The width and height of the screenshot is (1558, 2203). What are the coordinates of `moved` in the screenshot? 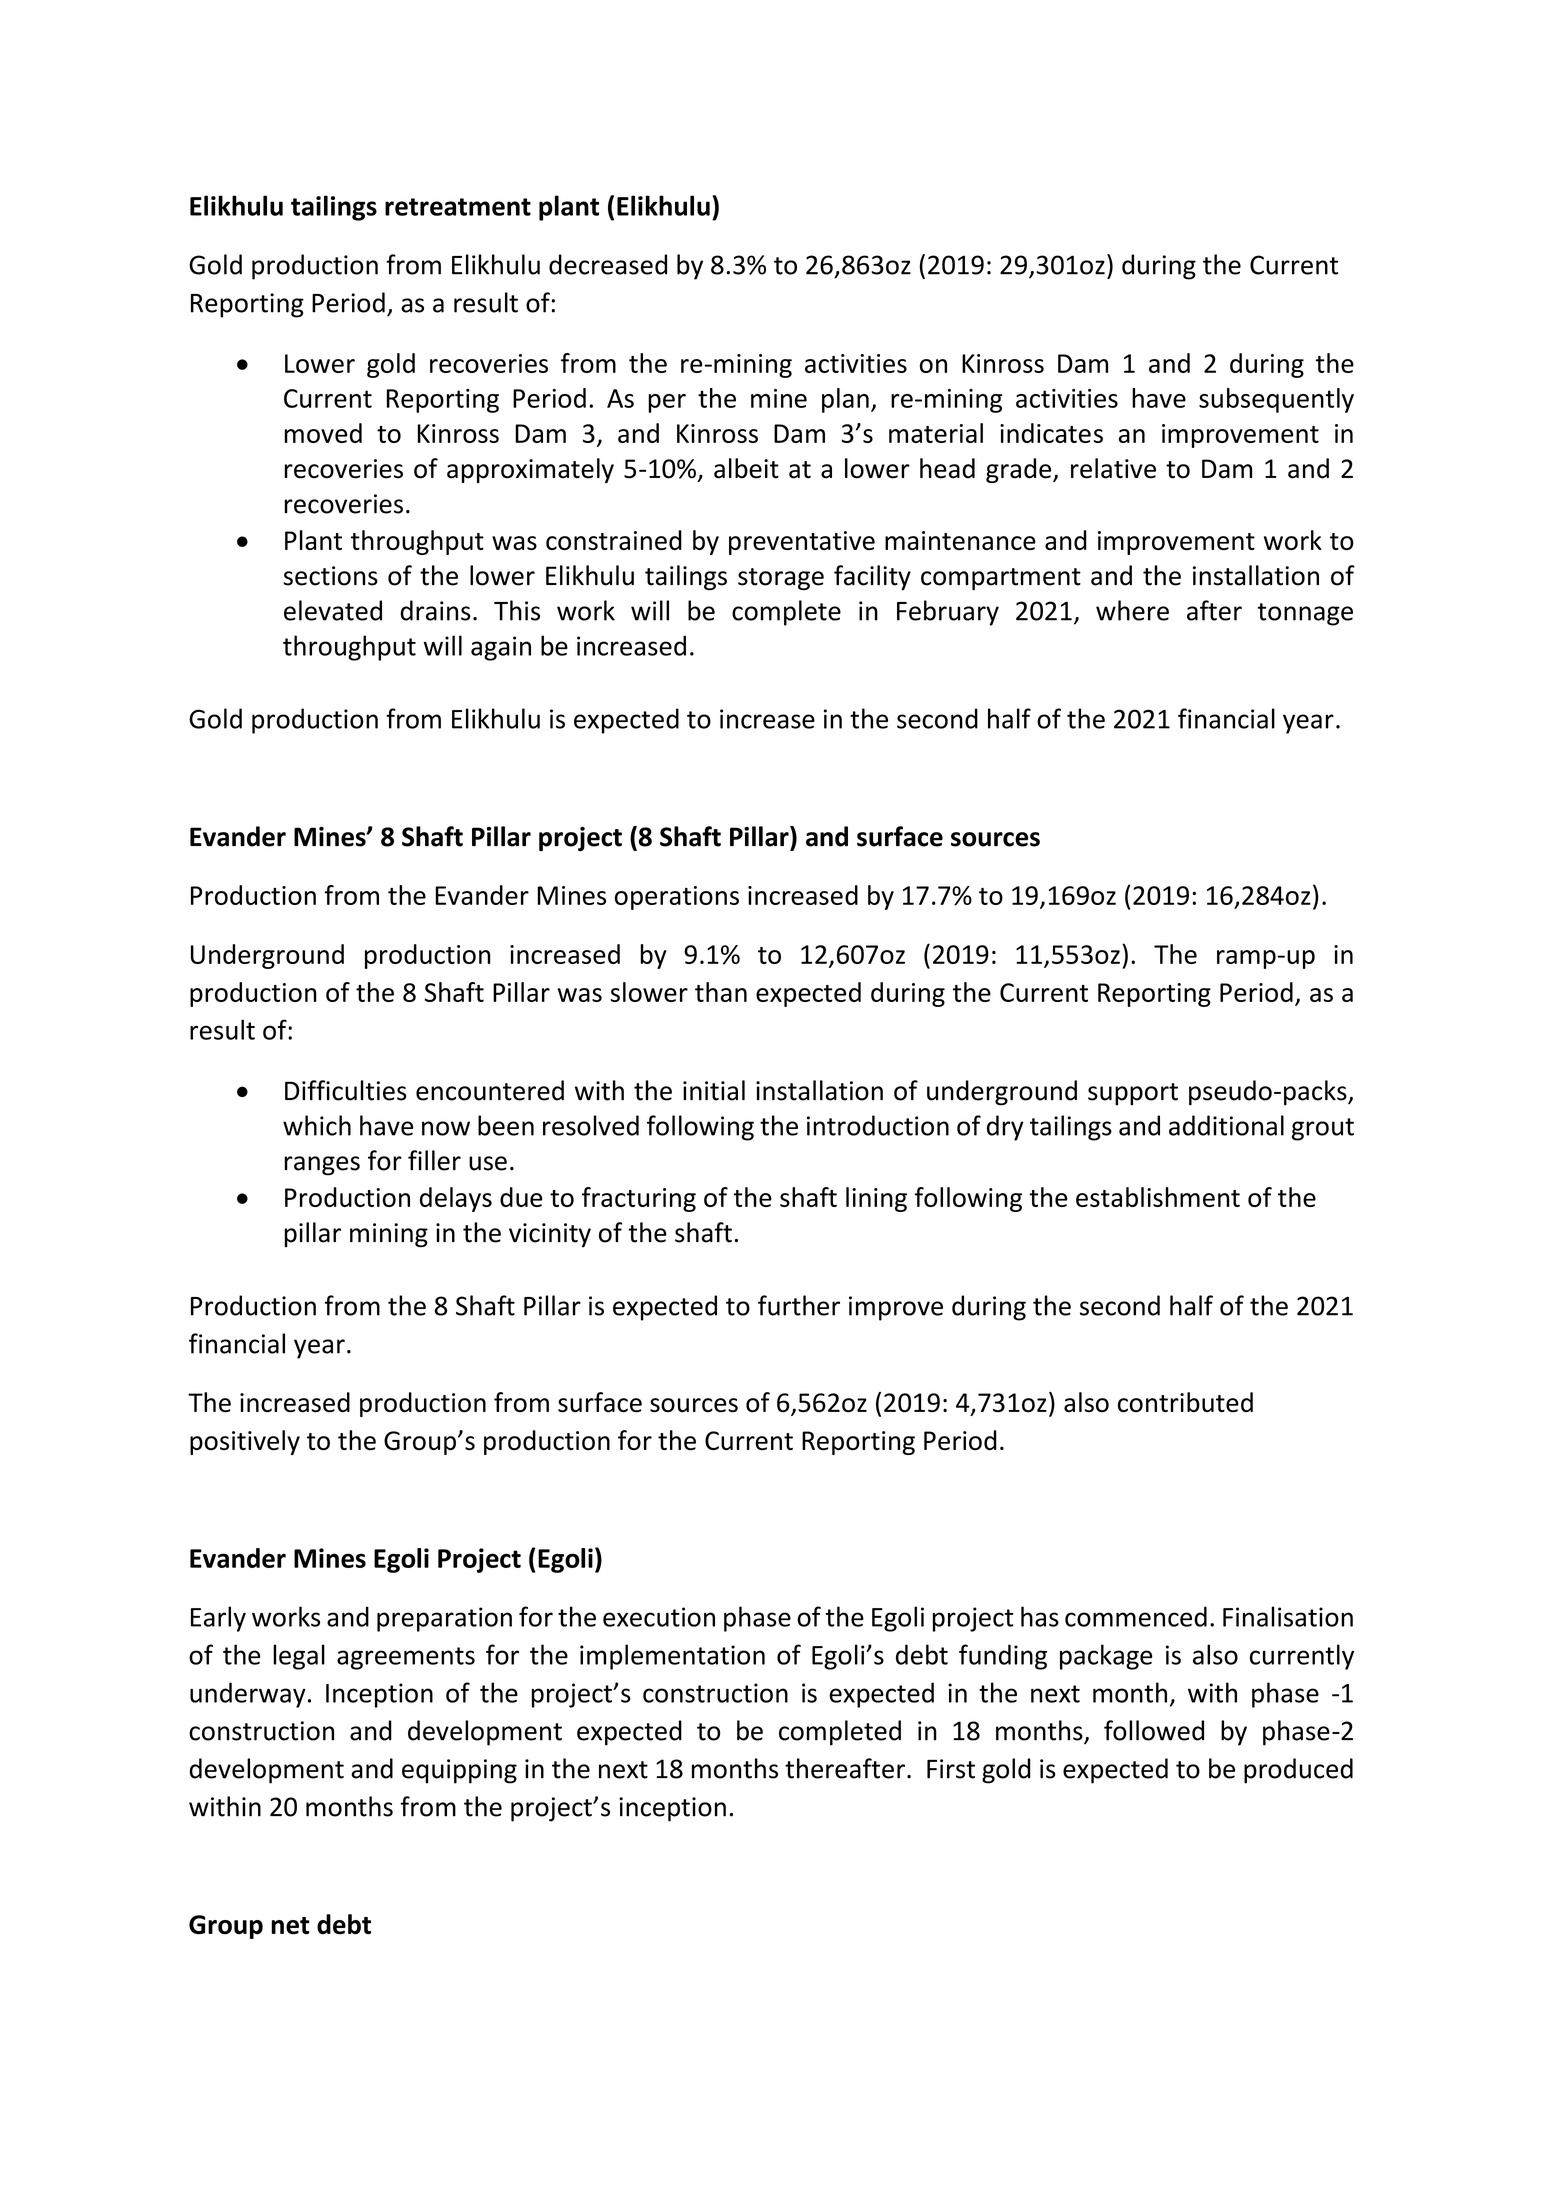 It's located at (323, 433).
